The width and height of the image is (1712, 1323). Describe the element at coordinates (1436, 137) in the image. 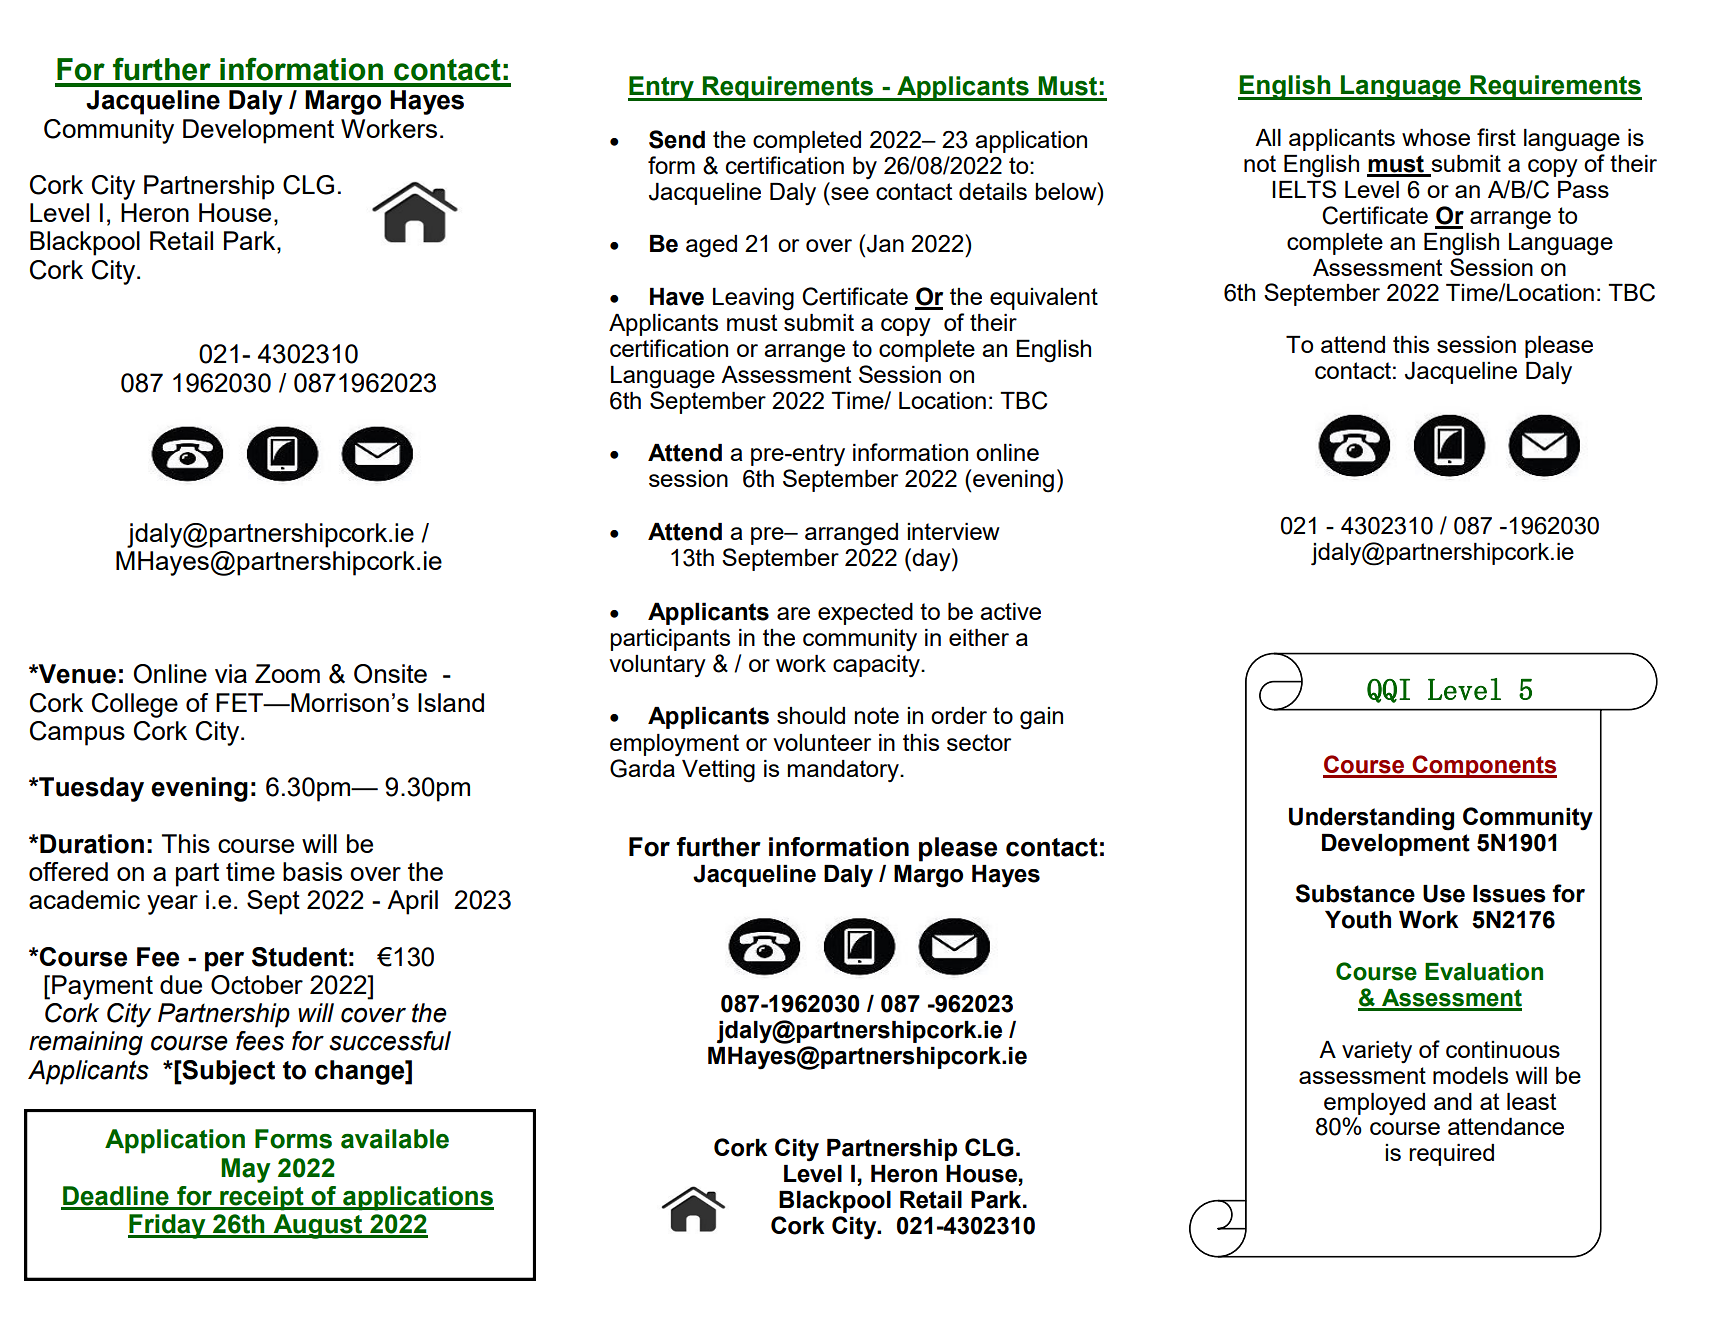

I see `whose` at that location.
